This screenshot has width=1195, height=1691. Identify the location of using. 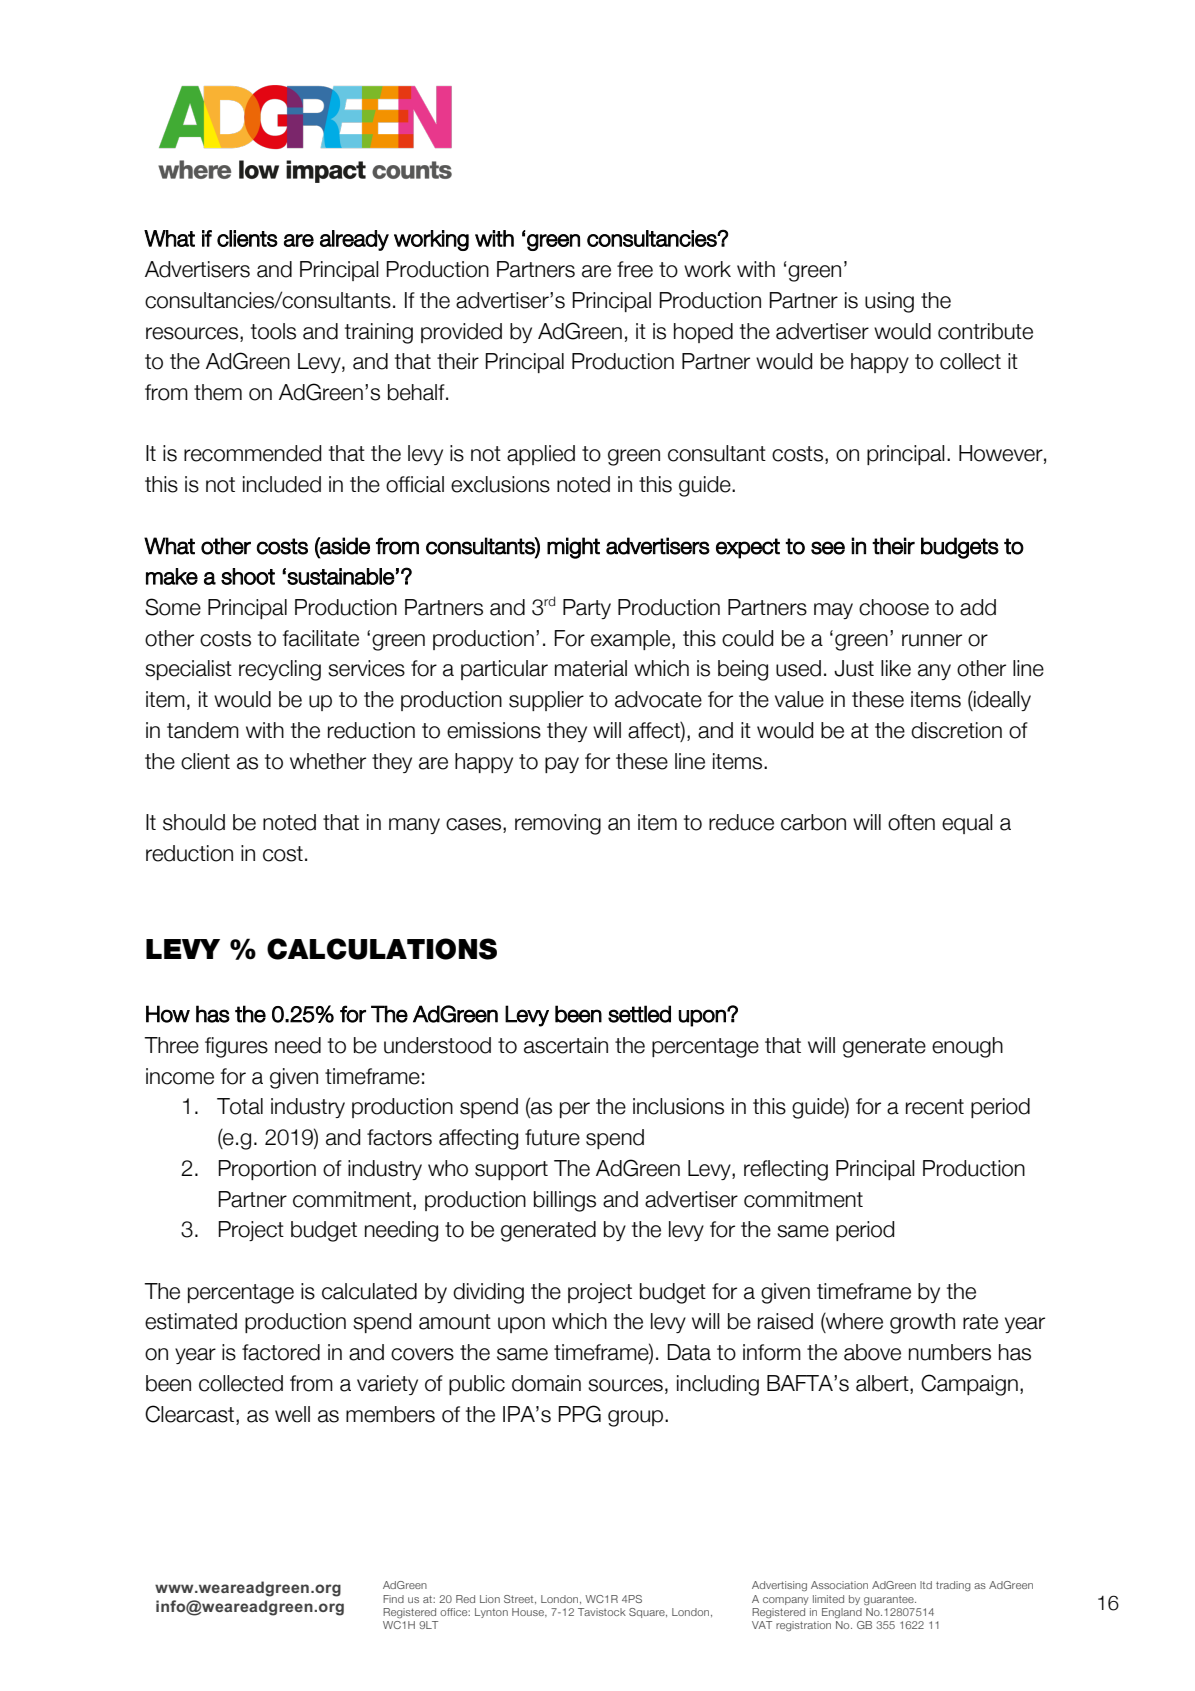
(889, 302).
